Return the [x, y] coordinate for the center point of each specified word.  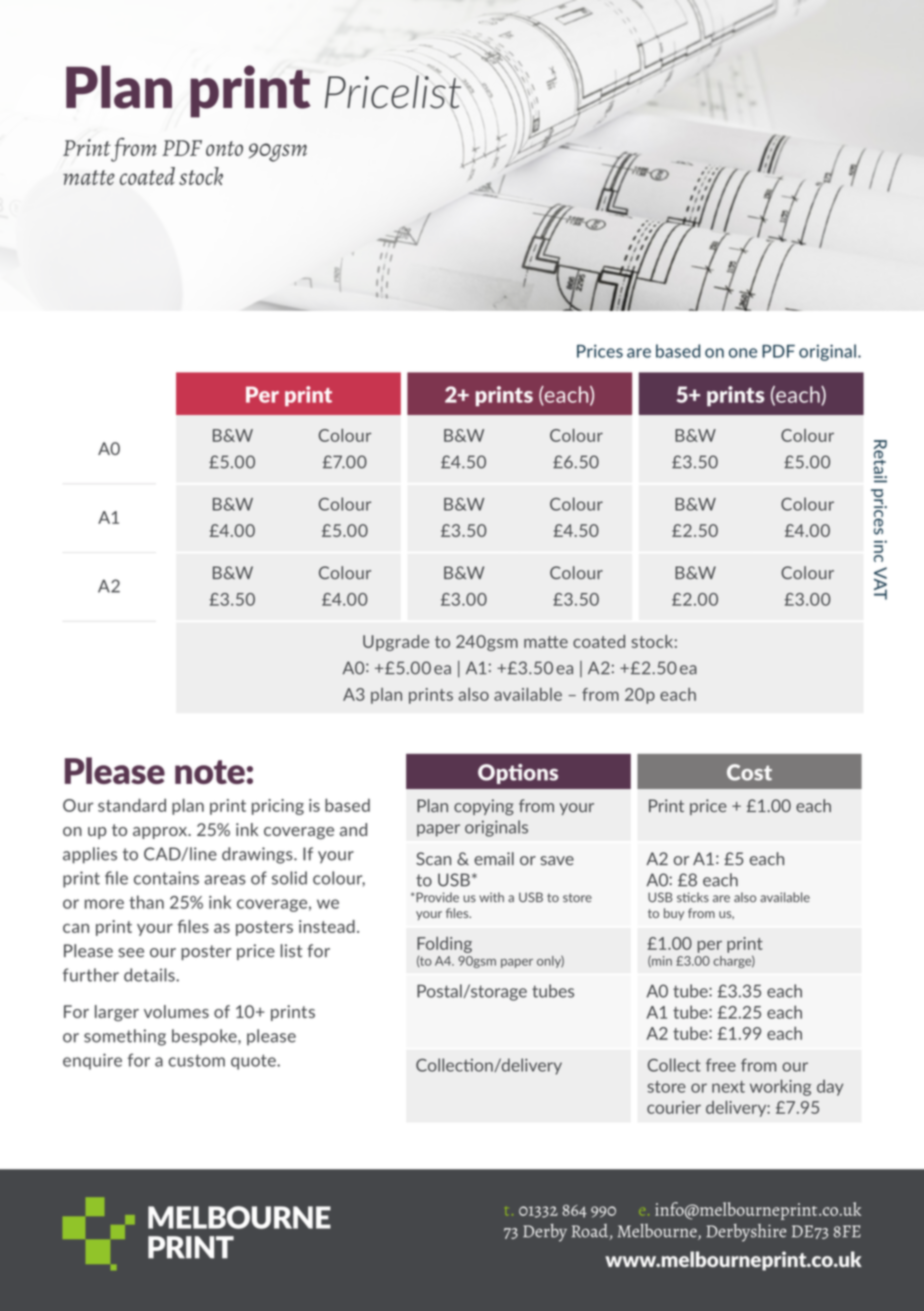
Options [518, 774]
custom [197, 1060]
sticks [693, 897]
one [743, 353]
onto [224, 148]
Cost [749, 772]
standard [132, 805]
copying [484, 807]
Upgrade [396, 643]
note [210, 772]
